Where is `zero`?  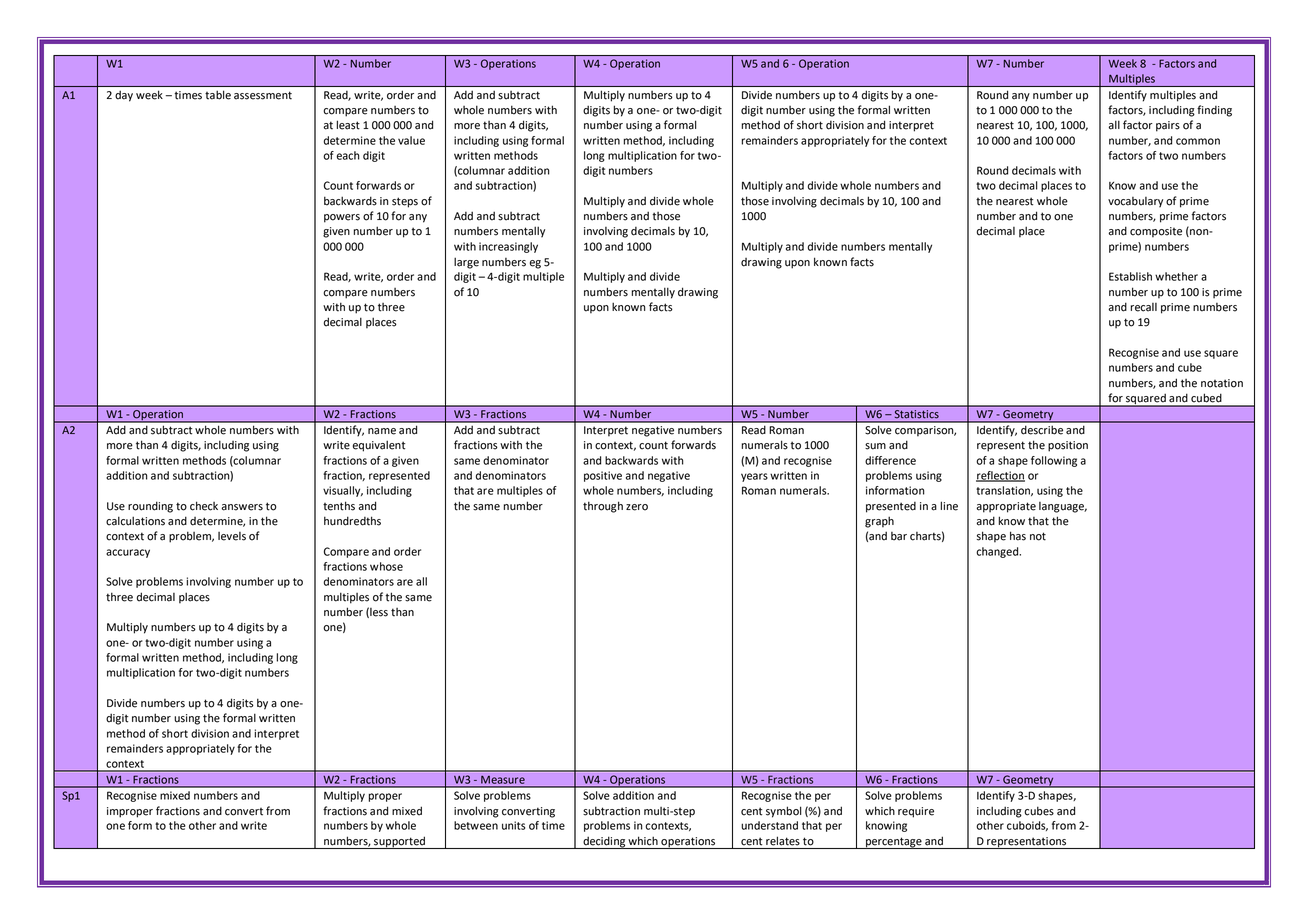 zero is located at coordinates (637, 507).
